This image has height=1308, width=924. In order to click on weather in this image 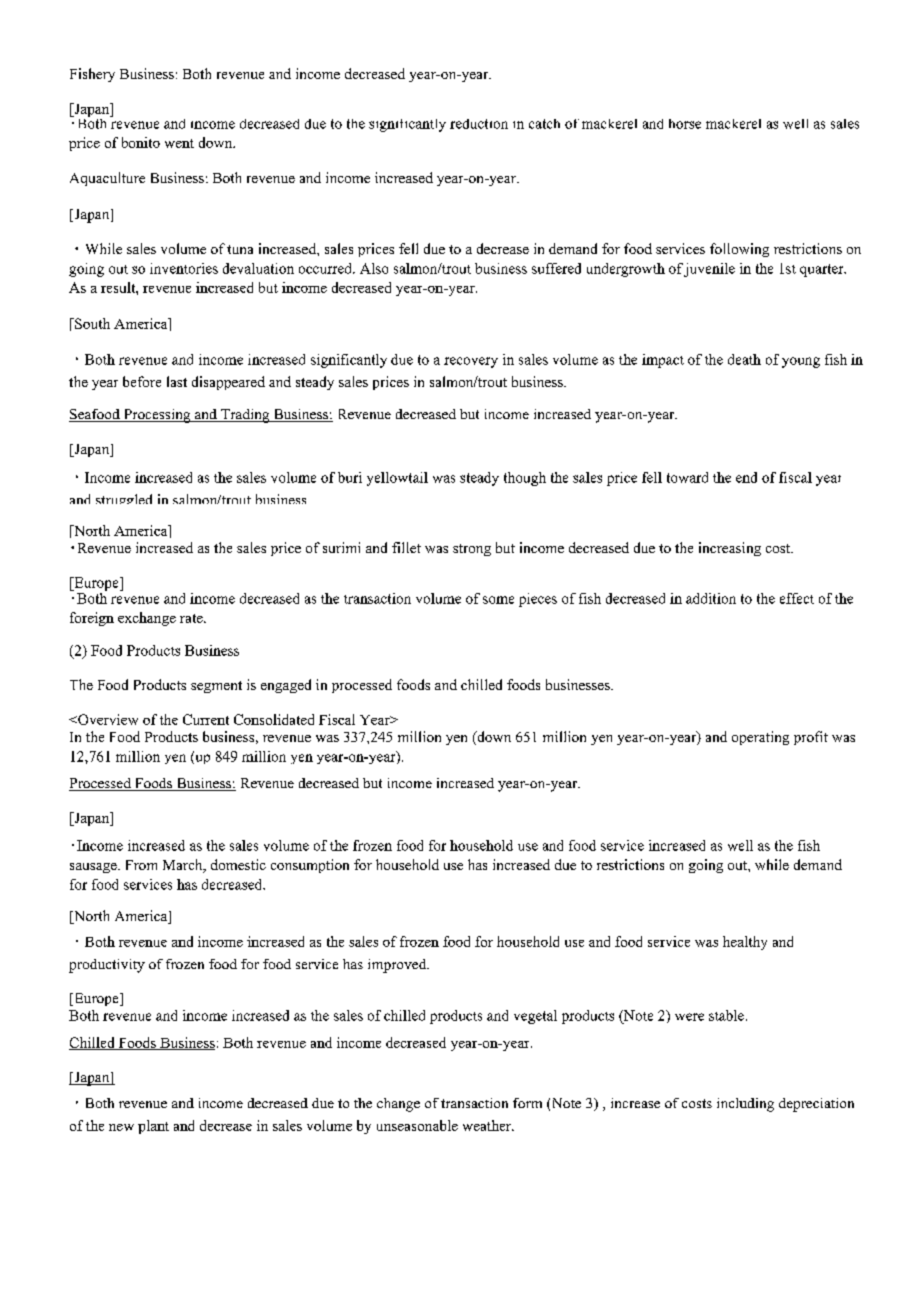, I will do `click(488, 1125)`.
